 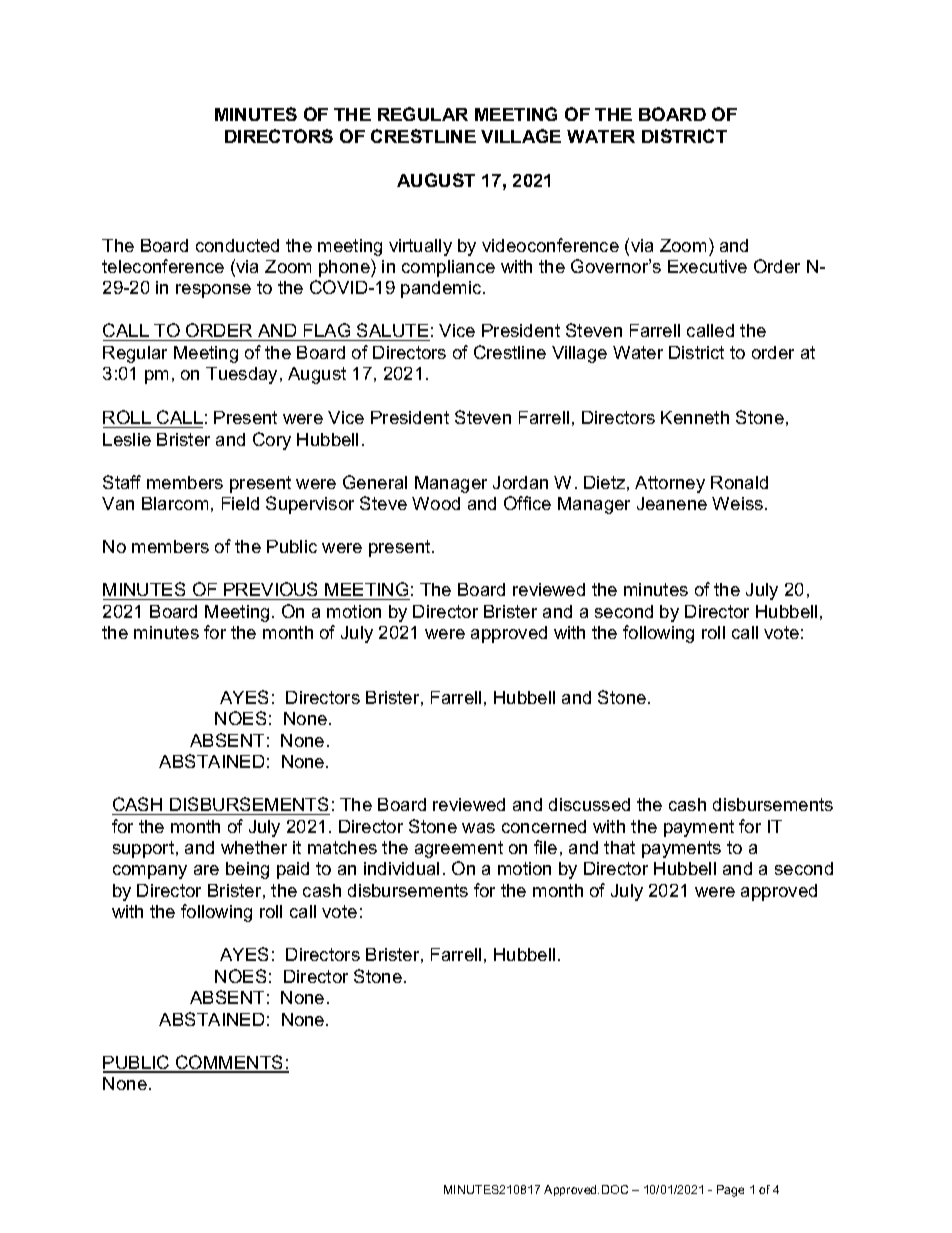 I want to click on COMMENTS, so click(x=230, y=1063).
